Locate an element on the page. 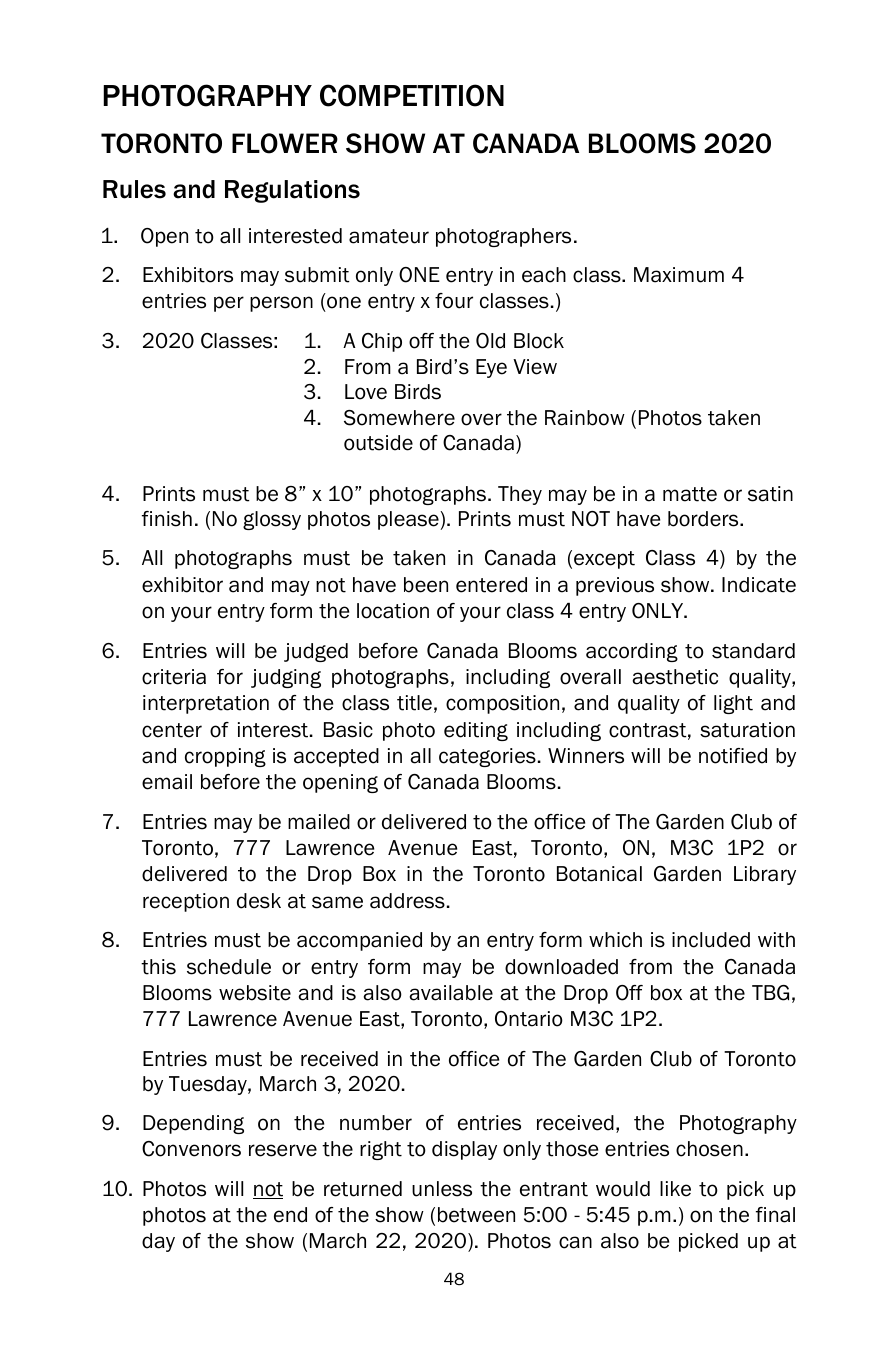 The height and width of the image is (1372, 887). borders is located at coordinates (704, 519).
